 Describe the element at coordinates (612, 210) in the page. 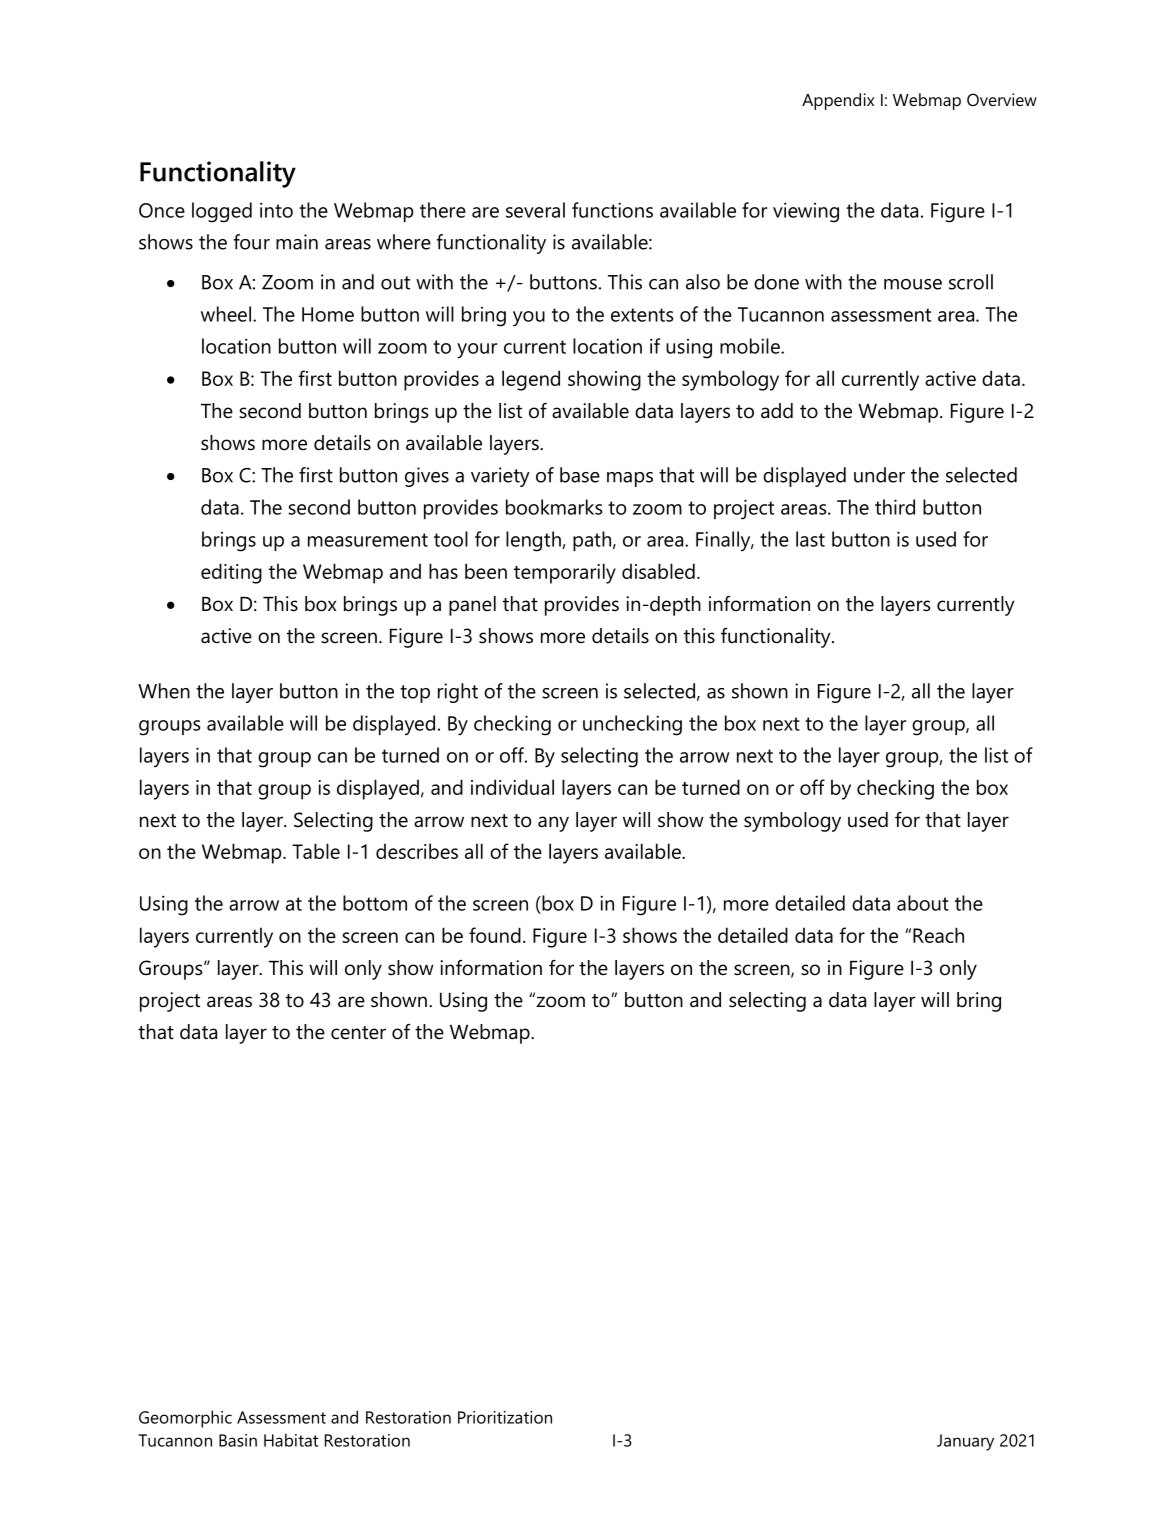

I see `functions` at that location.
